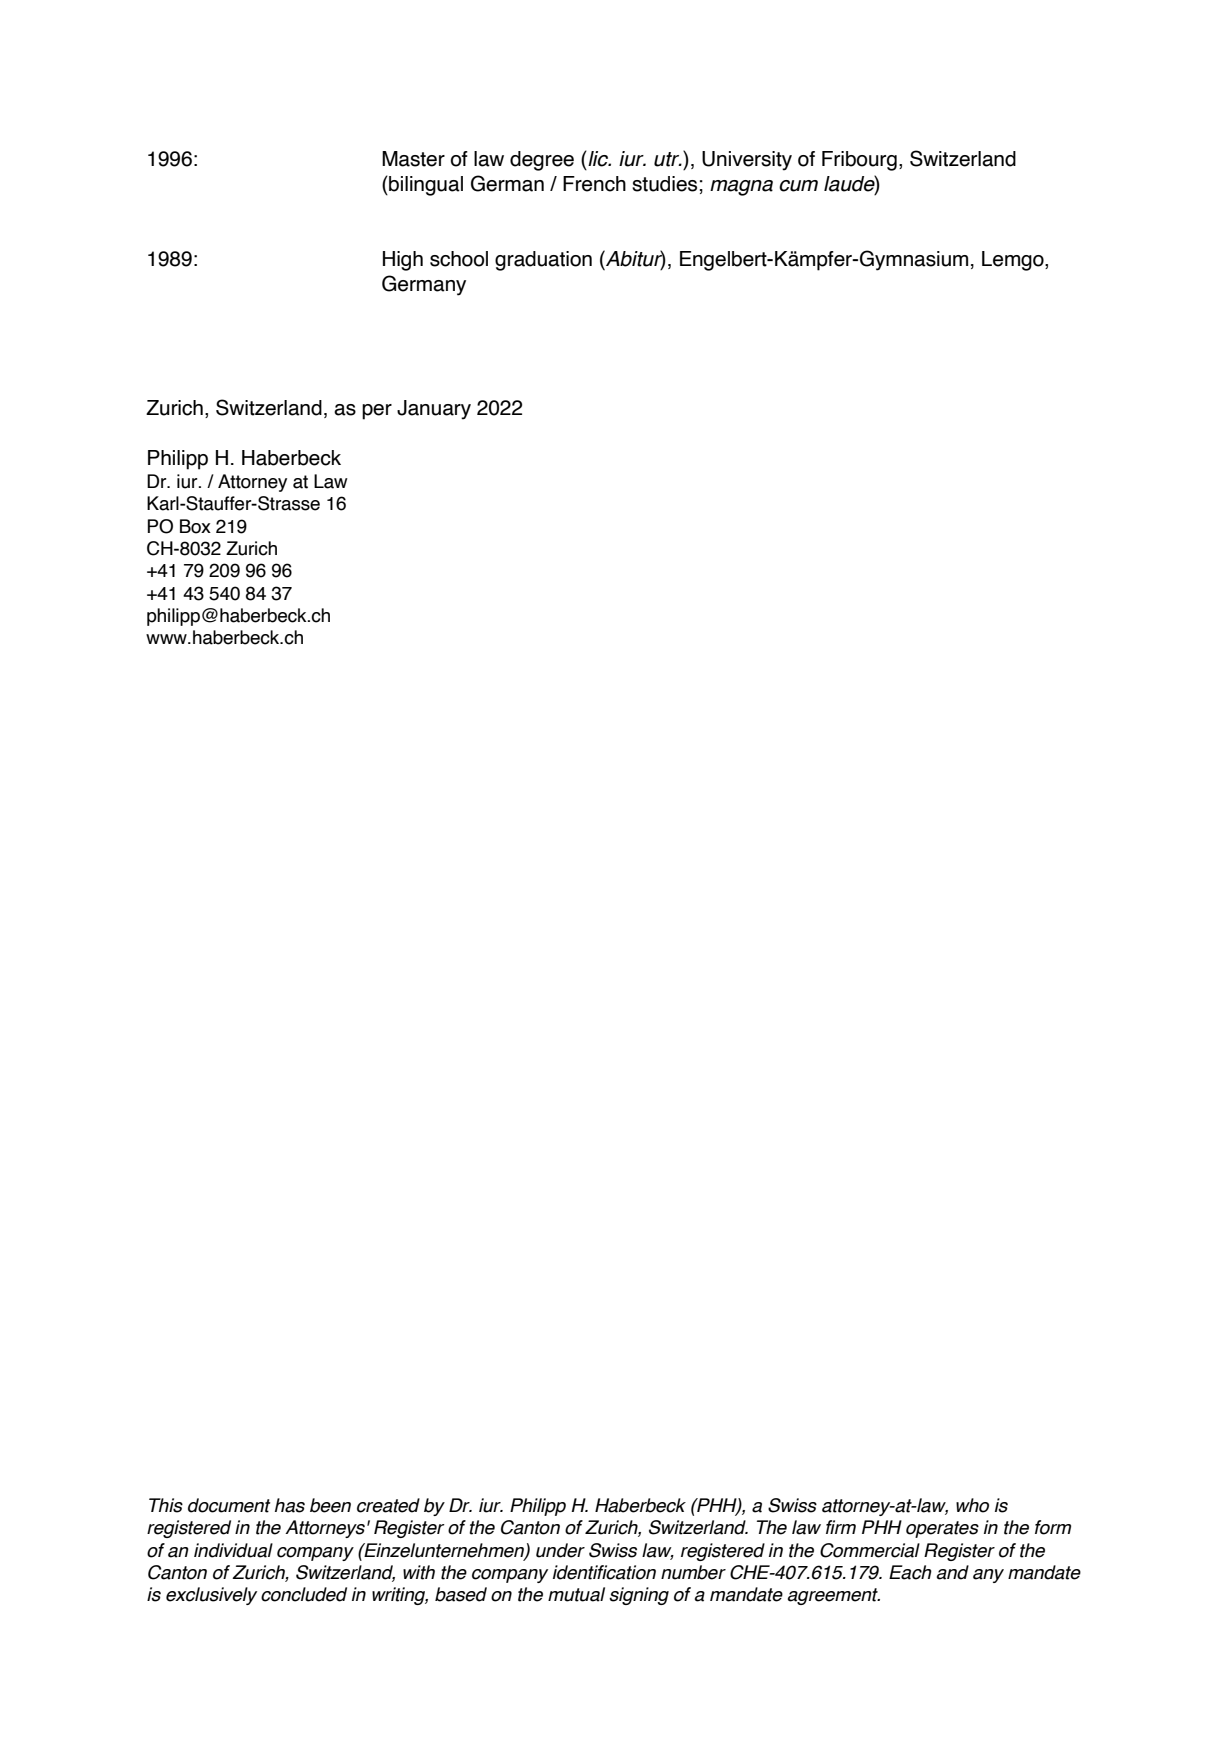 The image size is (1232, 1743). I want to click on has, so click(290, 1505).
